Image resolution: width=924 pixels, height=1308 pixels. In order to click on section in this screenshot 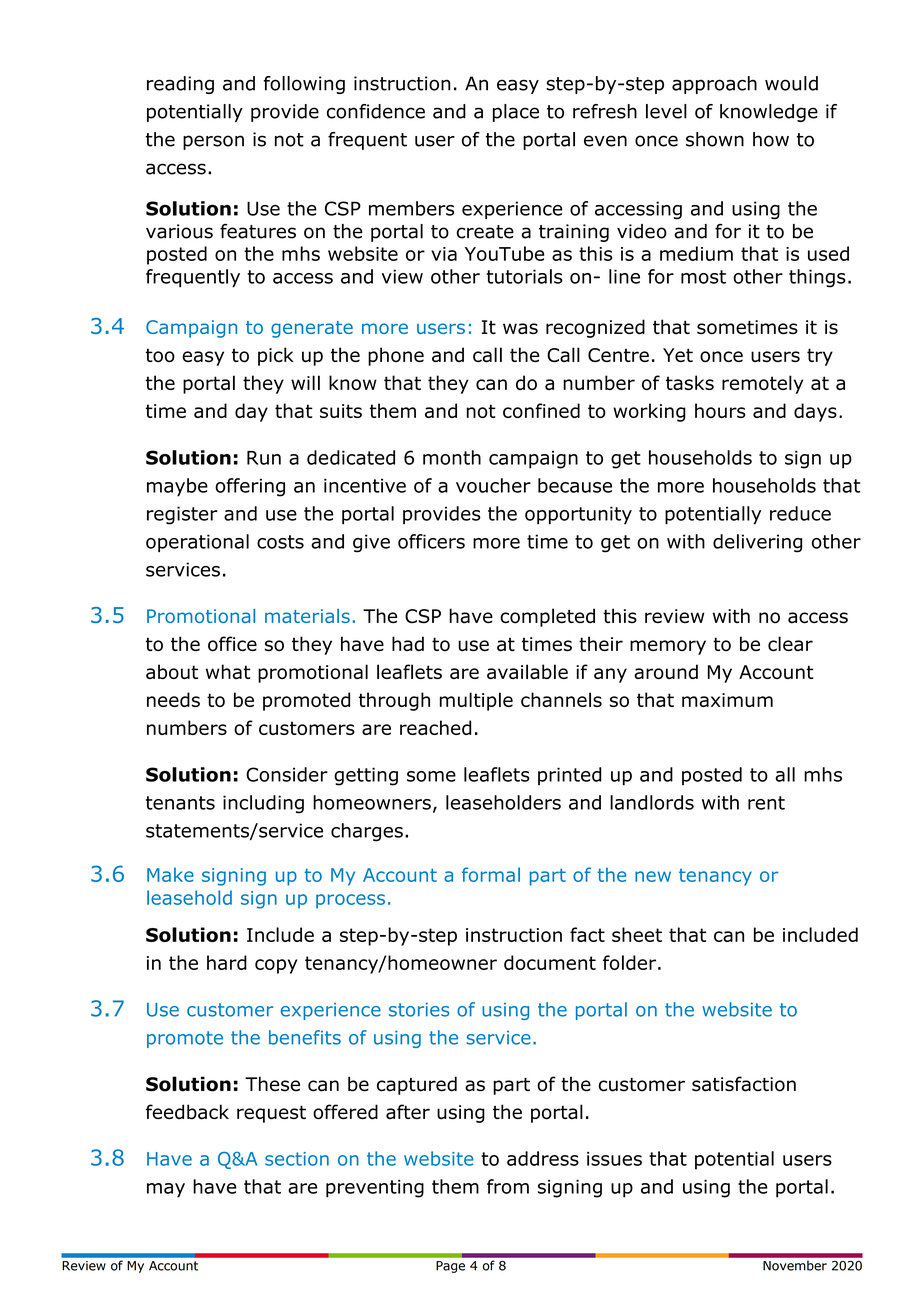, I will do `click(297, 1159)`.
